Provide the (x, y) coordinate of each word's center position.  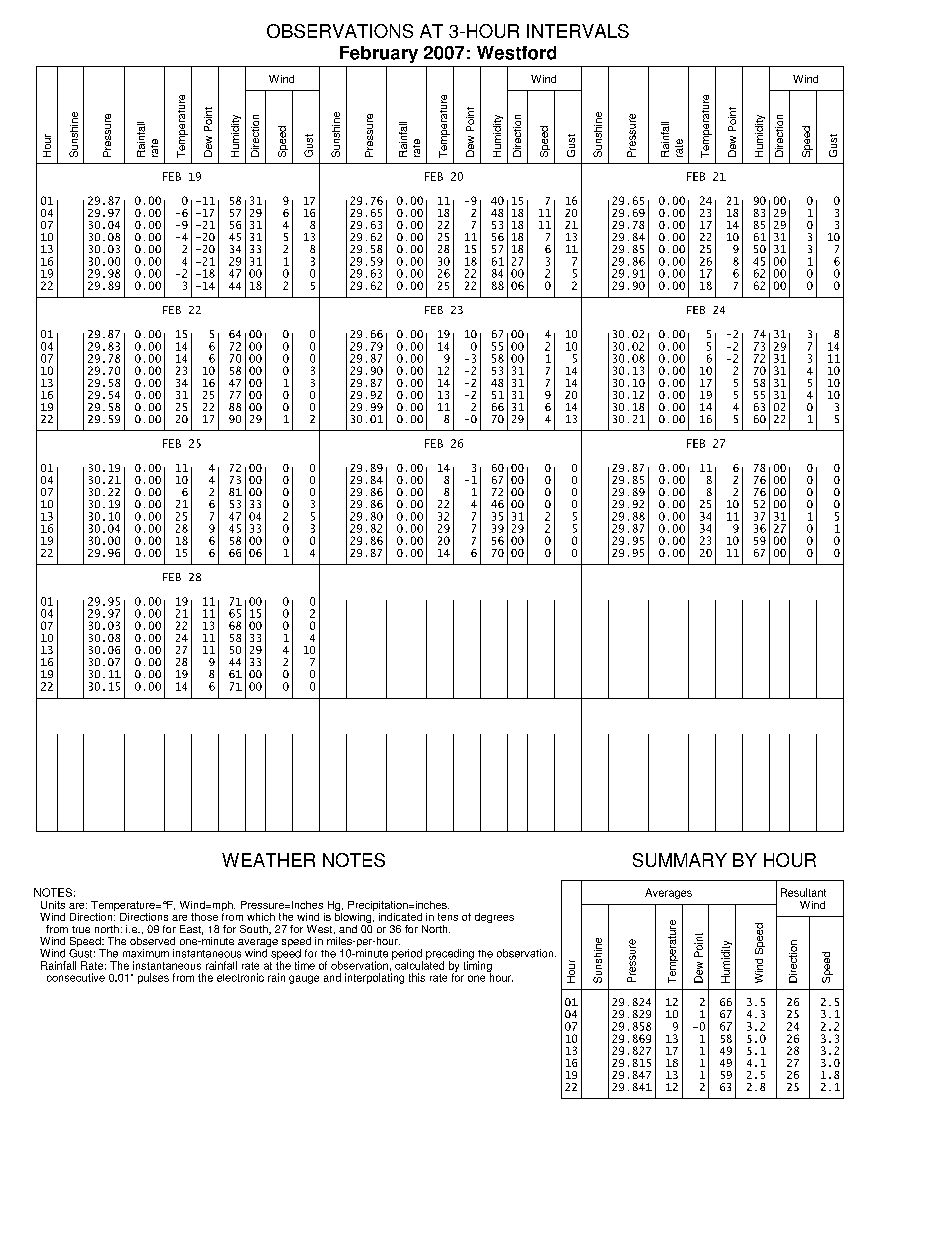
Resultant (803, 892)
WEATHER (268, 860)
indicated (400, 917)
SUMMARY (680, 860)
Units (53, 905)
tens (448, 917)
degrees (494, 918)
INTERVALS (578, 31)
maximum (146, 953)
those (204, 917)
